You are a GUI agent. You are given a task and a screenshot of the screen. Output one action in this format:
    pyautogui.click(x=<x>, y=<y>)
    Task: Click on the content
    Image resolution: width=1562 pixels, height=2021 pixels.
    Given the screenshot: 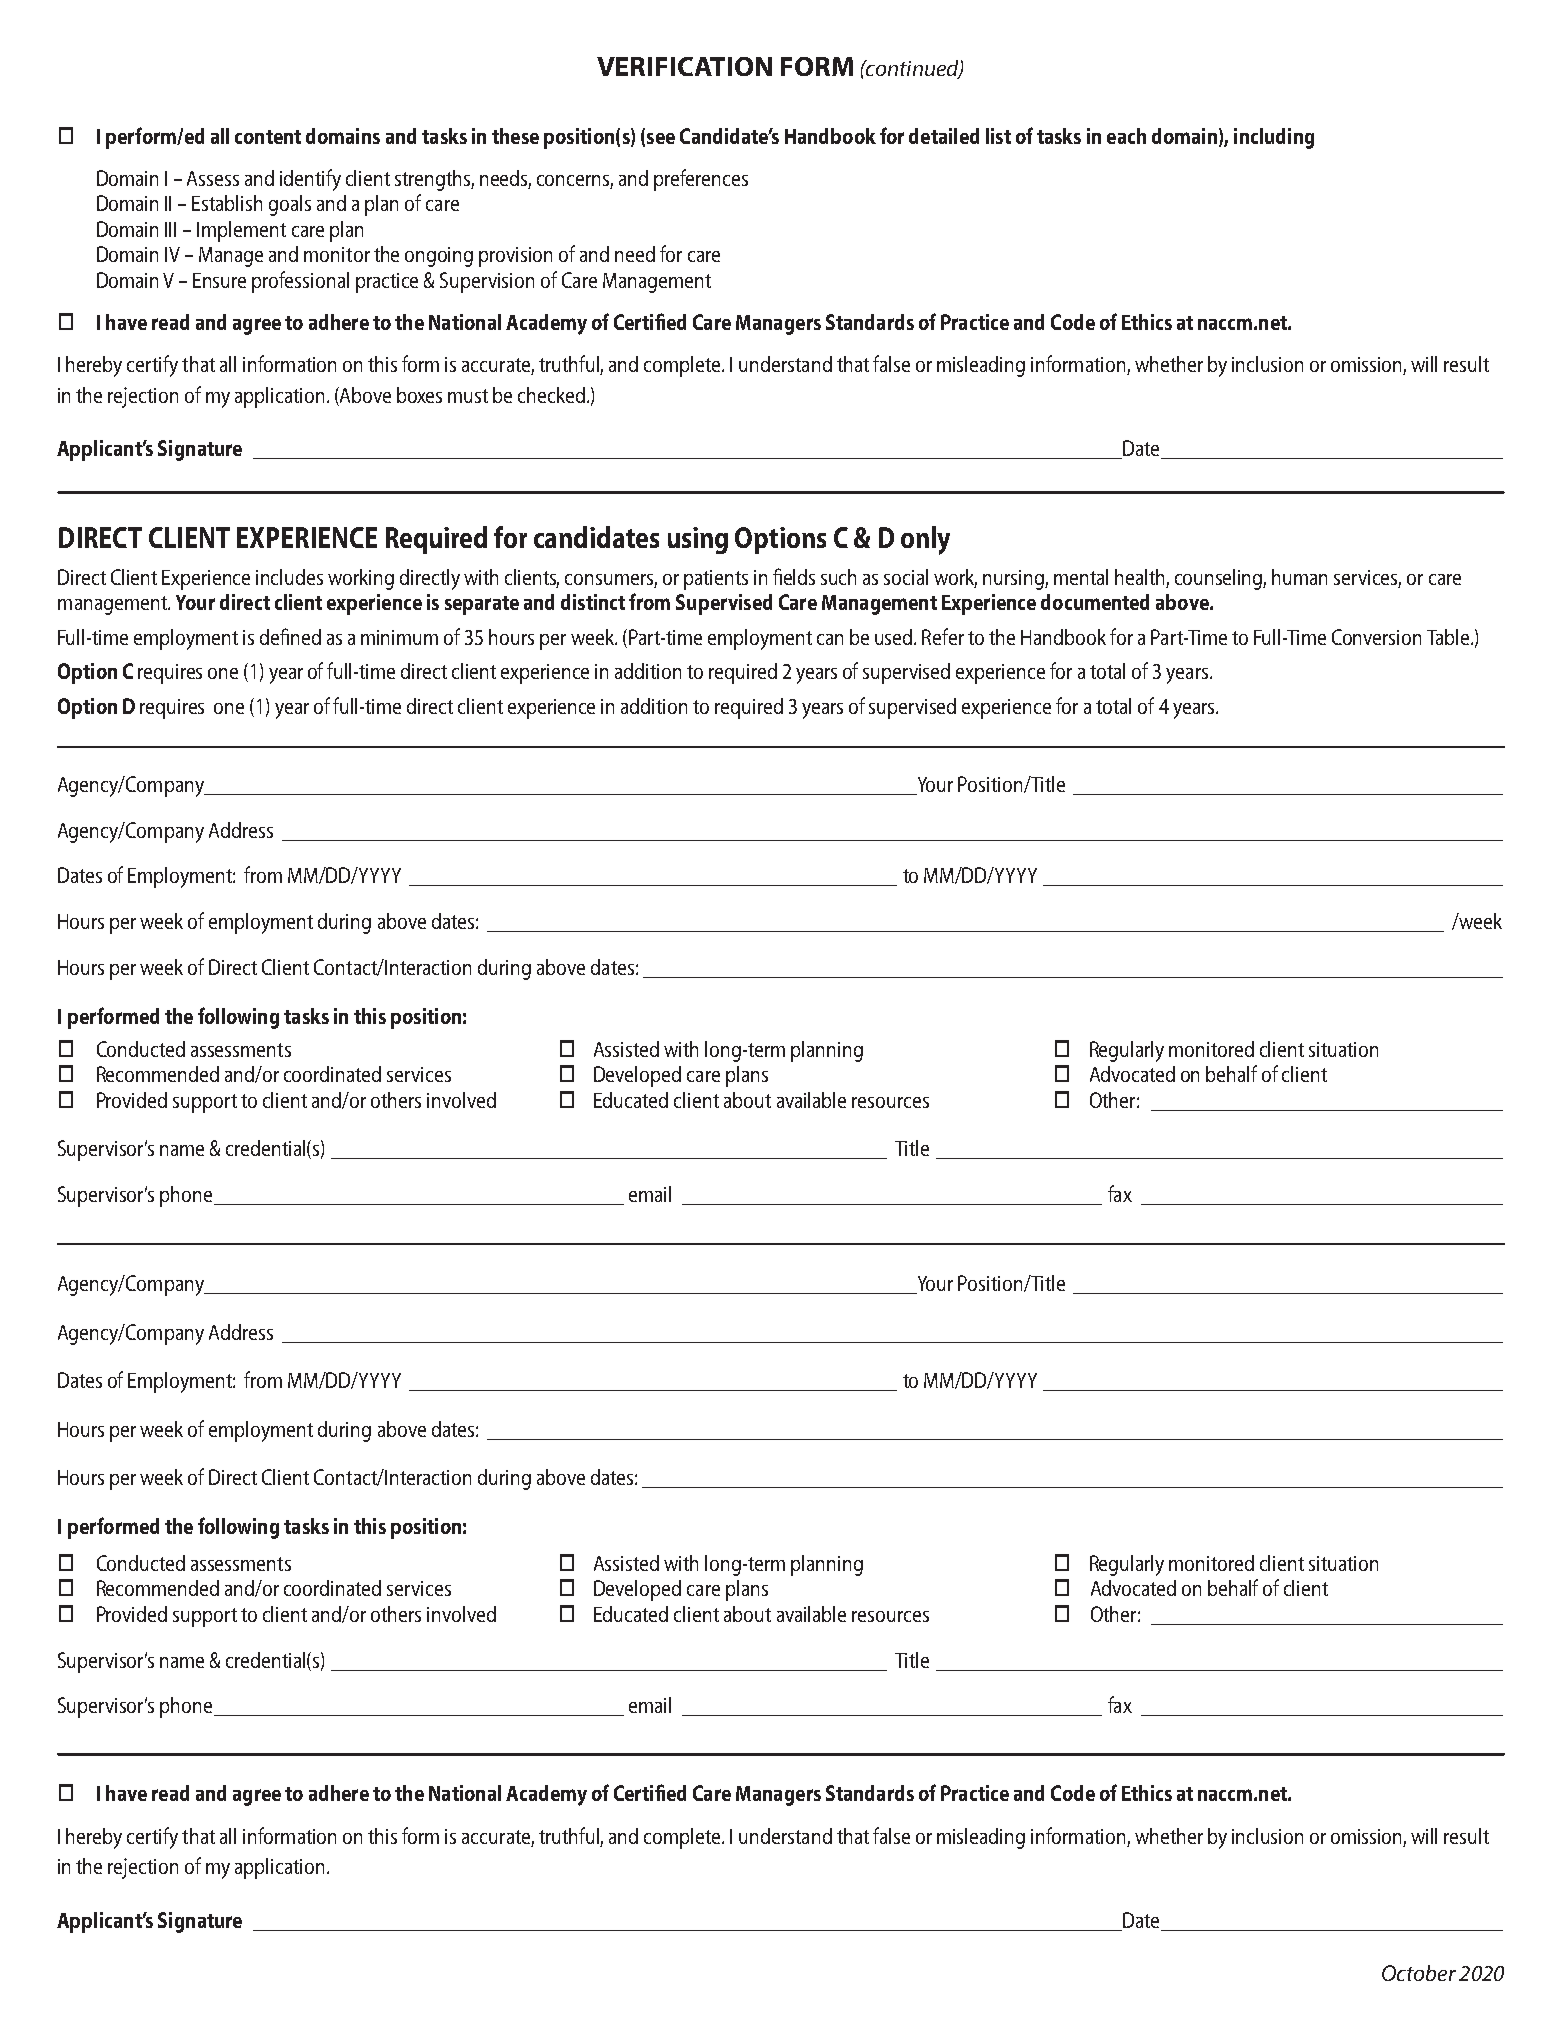 What is the action you would take?
    pyautogui.click(x=268, y=137)
